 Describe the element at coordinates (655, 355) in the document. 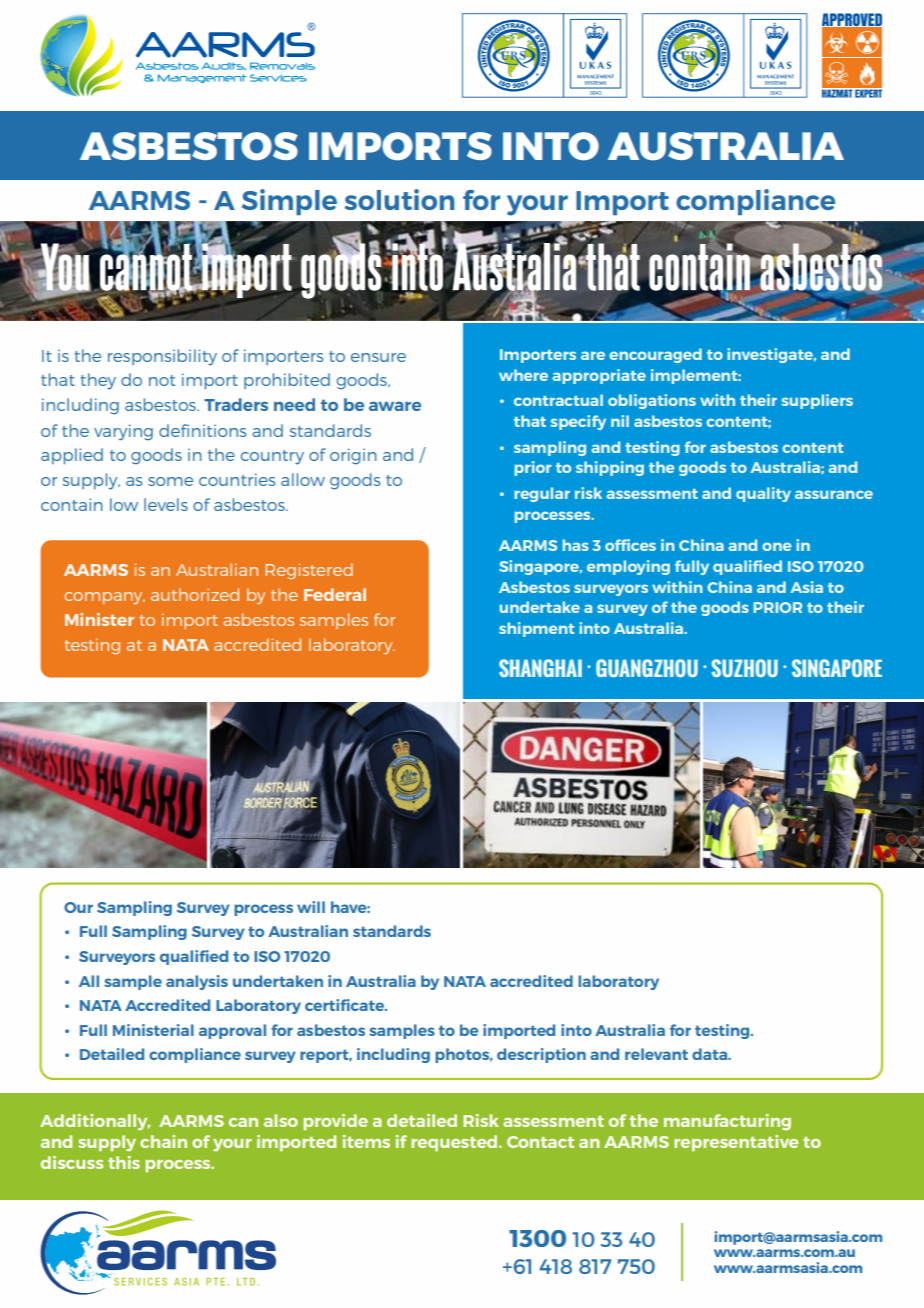

I see `encouraged` at that location.
